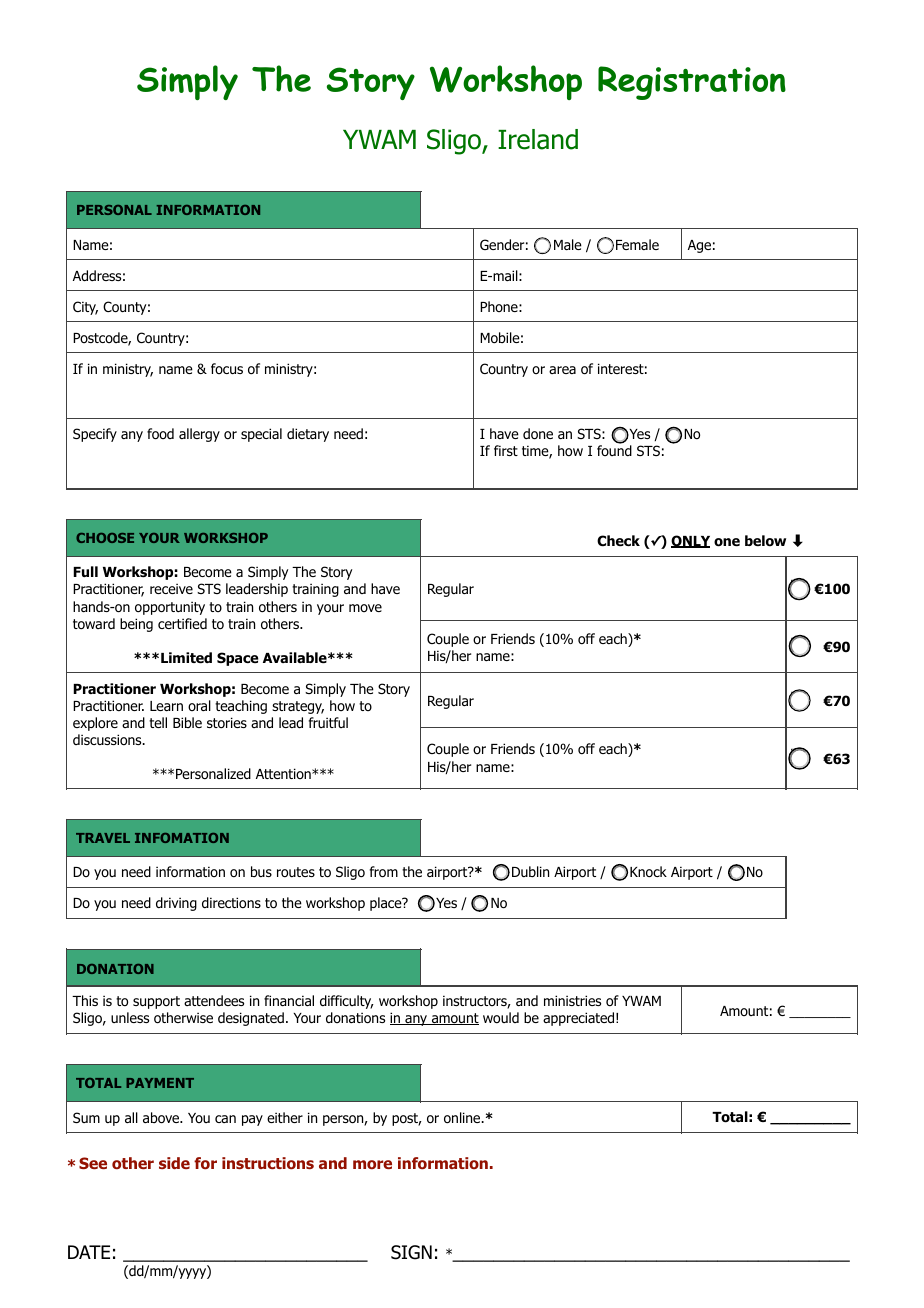 This screenshot has width=924, height=1308. I want to click on more, so click(372, 1164).
